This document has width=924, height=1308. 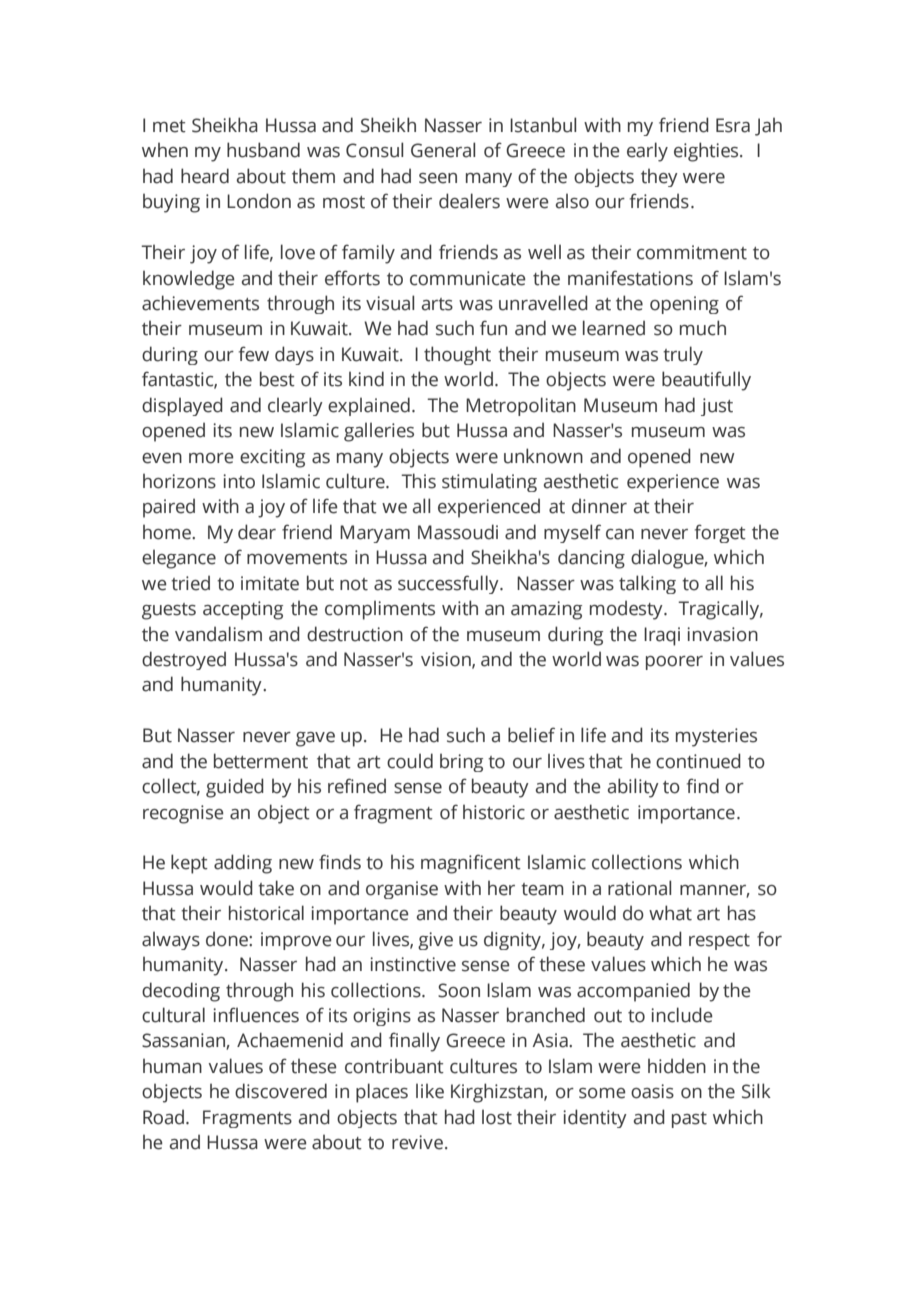 I want to click on General, so click(x=443, y=150).
